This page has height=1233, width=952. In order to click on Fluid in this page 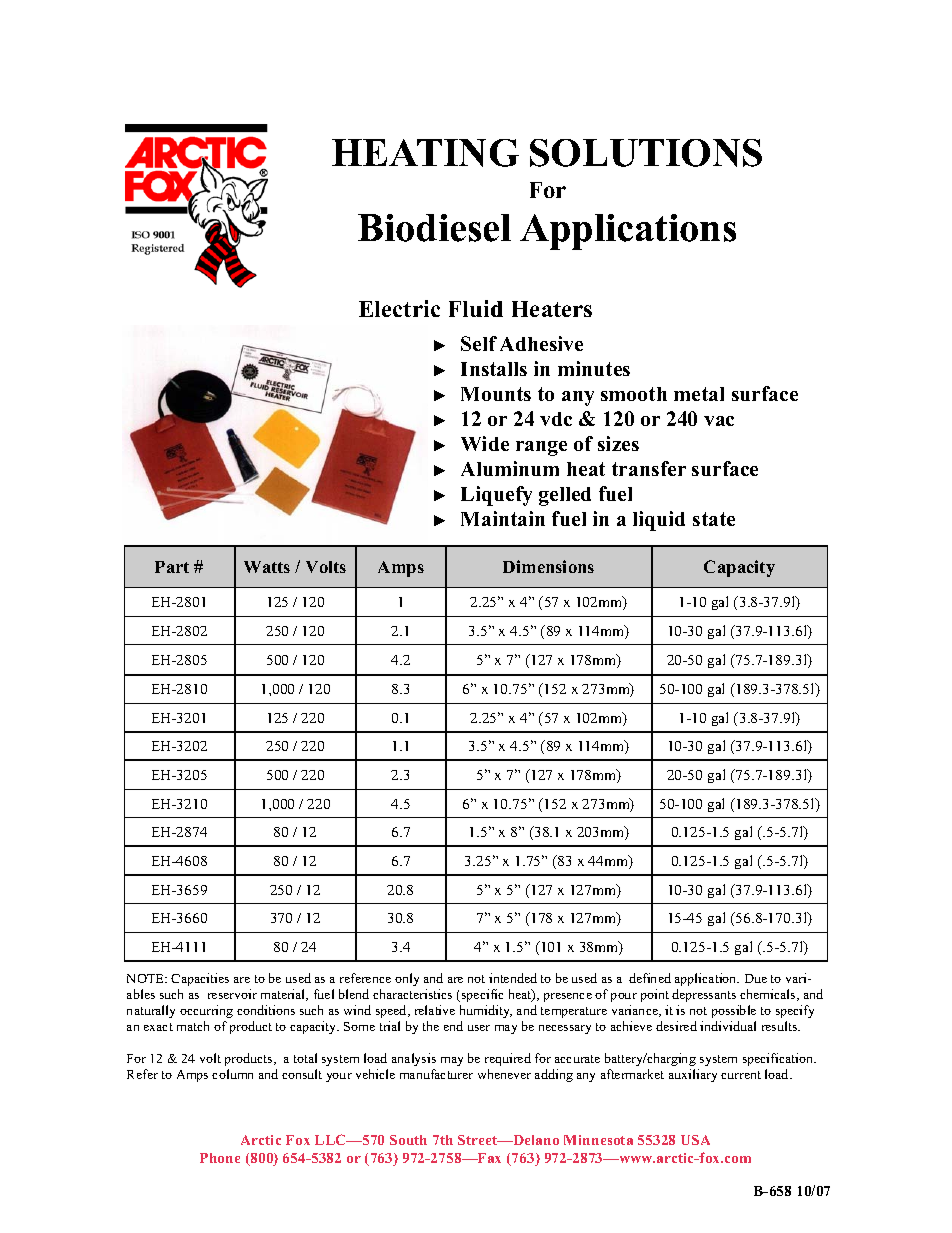, I will do `click(476, 308)`.
